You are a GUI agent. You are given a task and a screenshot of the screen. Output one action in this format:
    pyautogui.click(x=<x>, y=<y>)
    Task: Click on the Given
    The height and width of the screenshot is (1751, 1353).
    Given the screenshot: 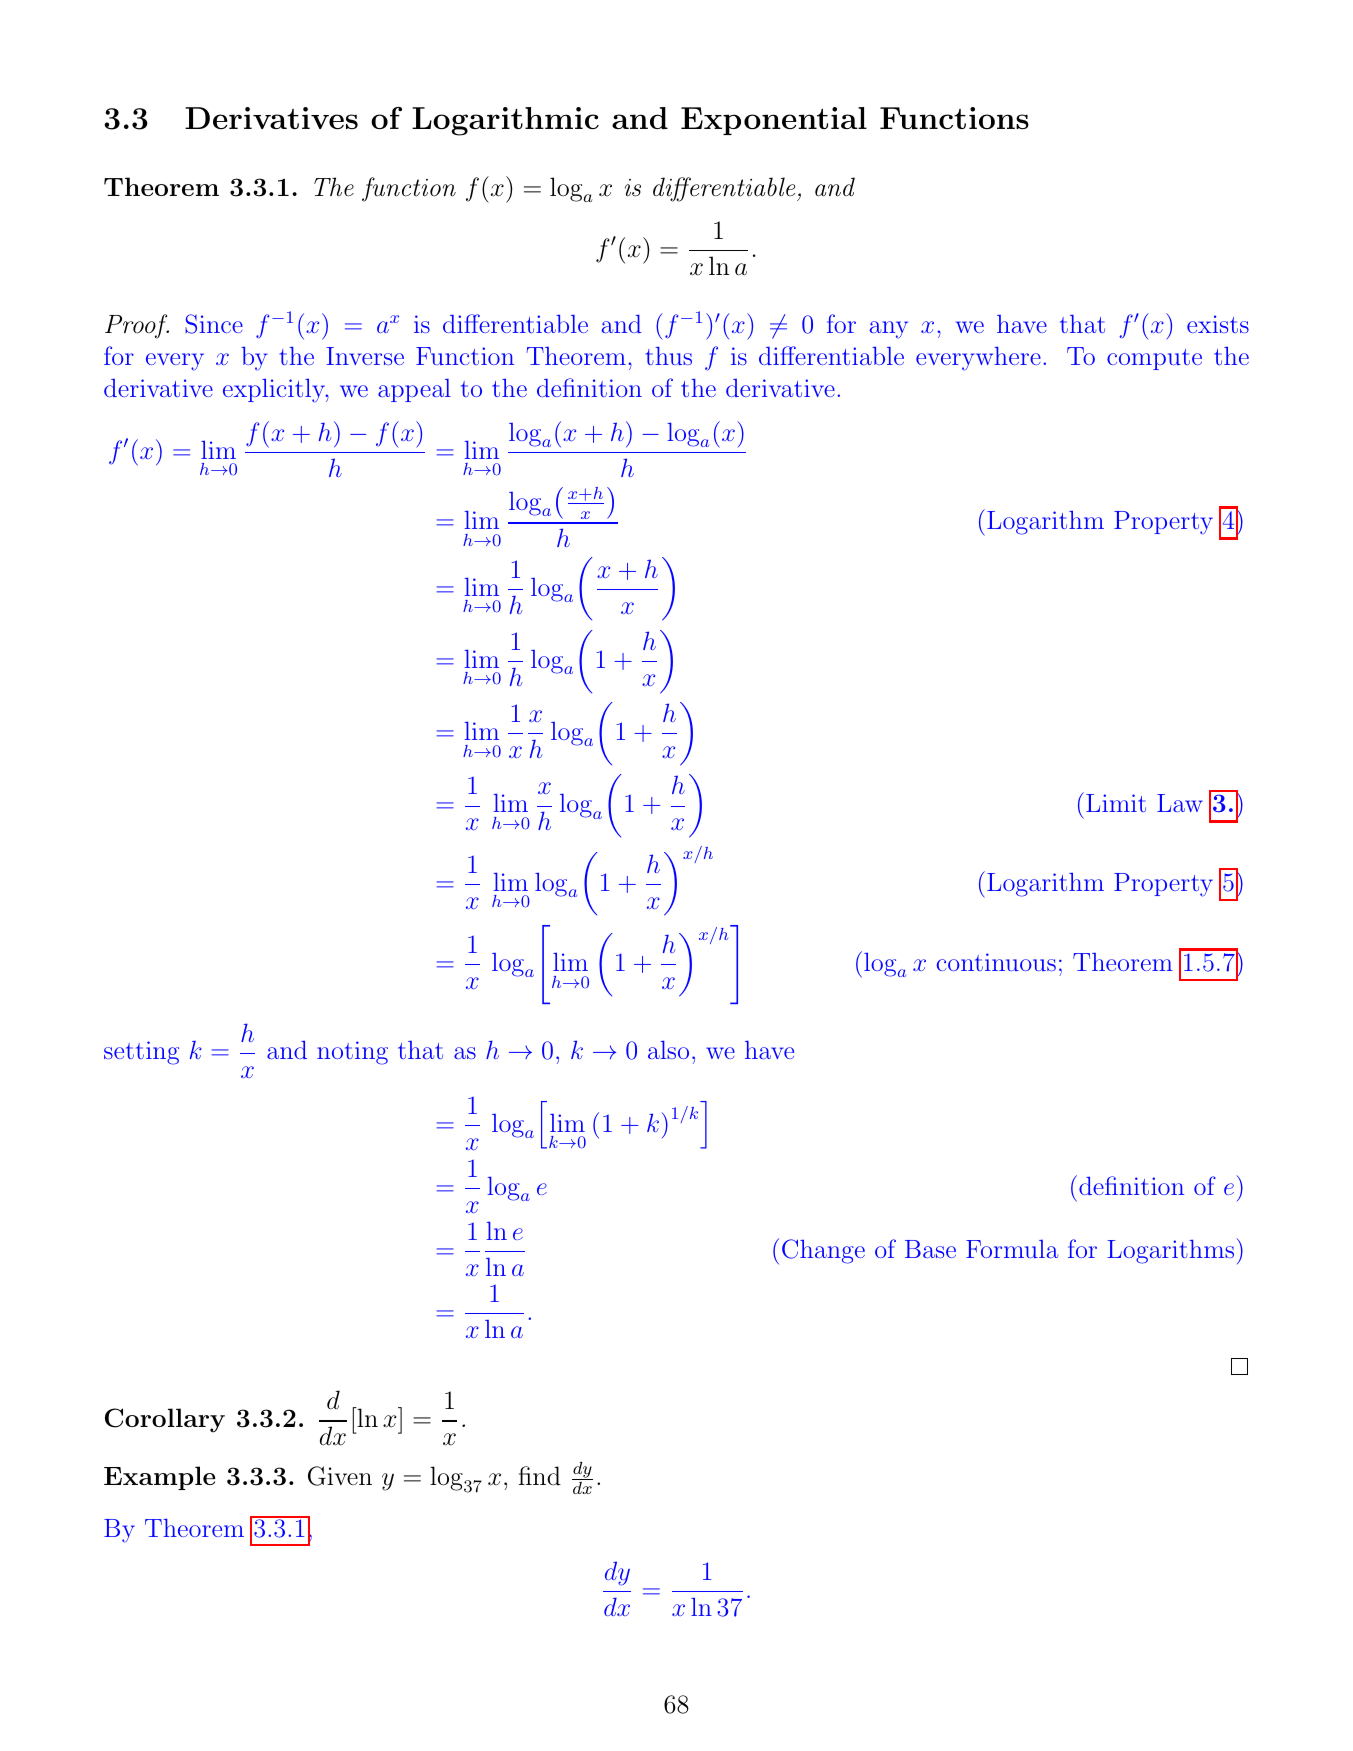 What is the action you would take?
    pyautogui.click(x=340, y=1476)
